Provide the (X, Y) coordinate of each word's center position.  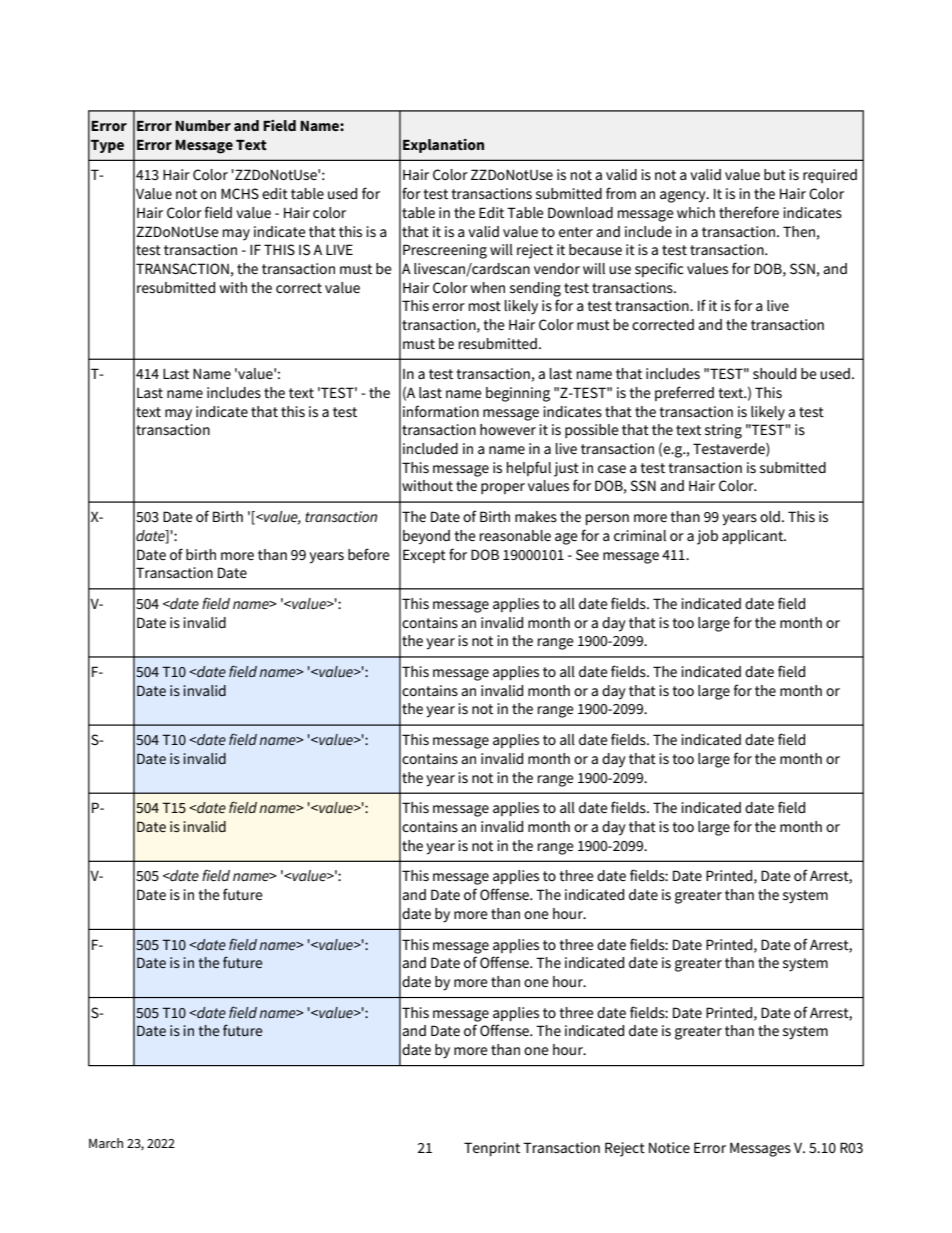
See (587, 554)
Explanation (443, 146)
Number (203, 125)
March (106, 1143)
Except (424, 556)
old (770, 516)
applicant (754, 537)
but (775, 174)
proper (503, 488)
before (369, 554)
